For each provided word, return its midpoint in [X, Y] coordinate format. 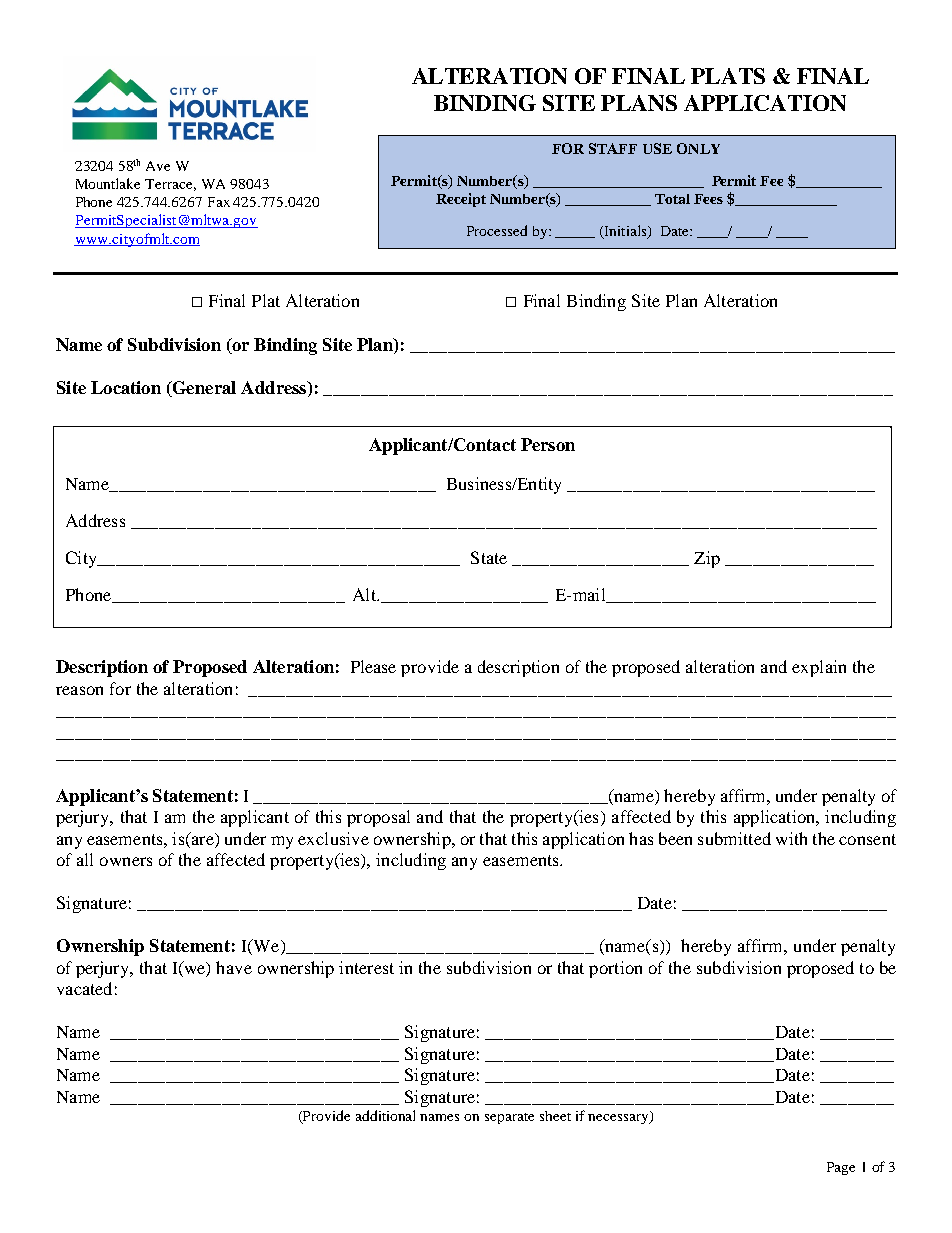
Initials [625, 231]
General [203, 389]
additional [385, 1115]
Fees [708, 199]
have [234, 967]
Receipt [461, 200]
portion [615, 969]
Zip [707, 559]
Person [548, 444]
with [791, 838]
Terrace [170, 185]
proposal [378, 818]
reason [79, 690]
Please [373, 666]
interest [366, 967]
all [85, 859]
